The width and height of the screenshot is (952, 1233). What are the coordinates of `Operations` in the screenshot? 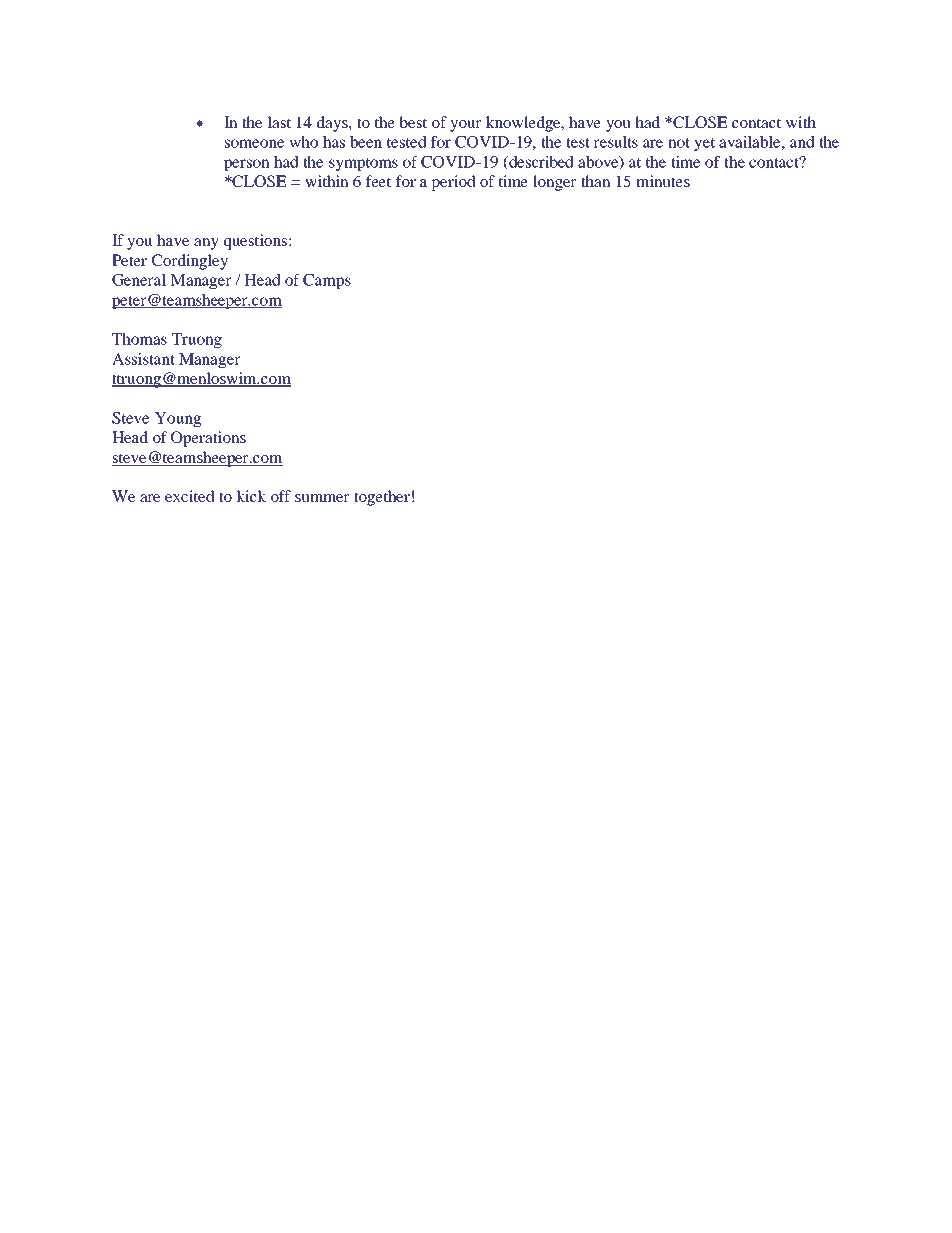 It's located at (208, 439).
